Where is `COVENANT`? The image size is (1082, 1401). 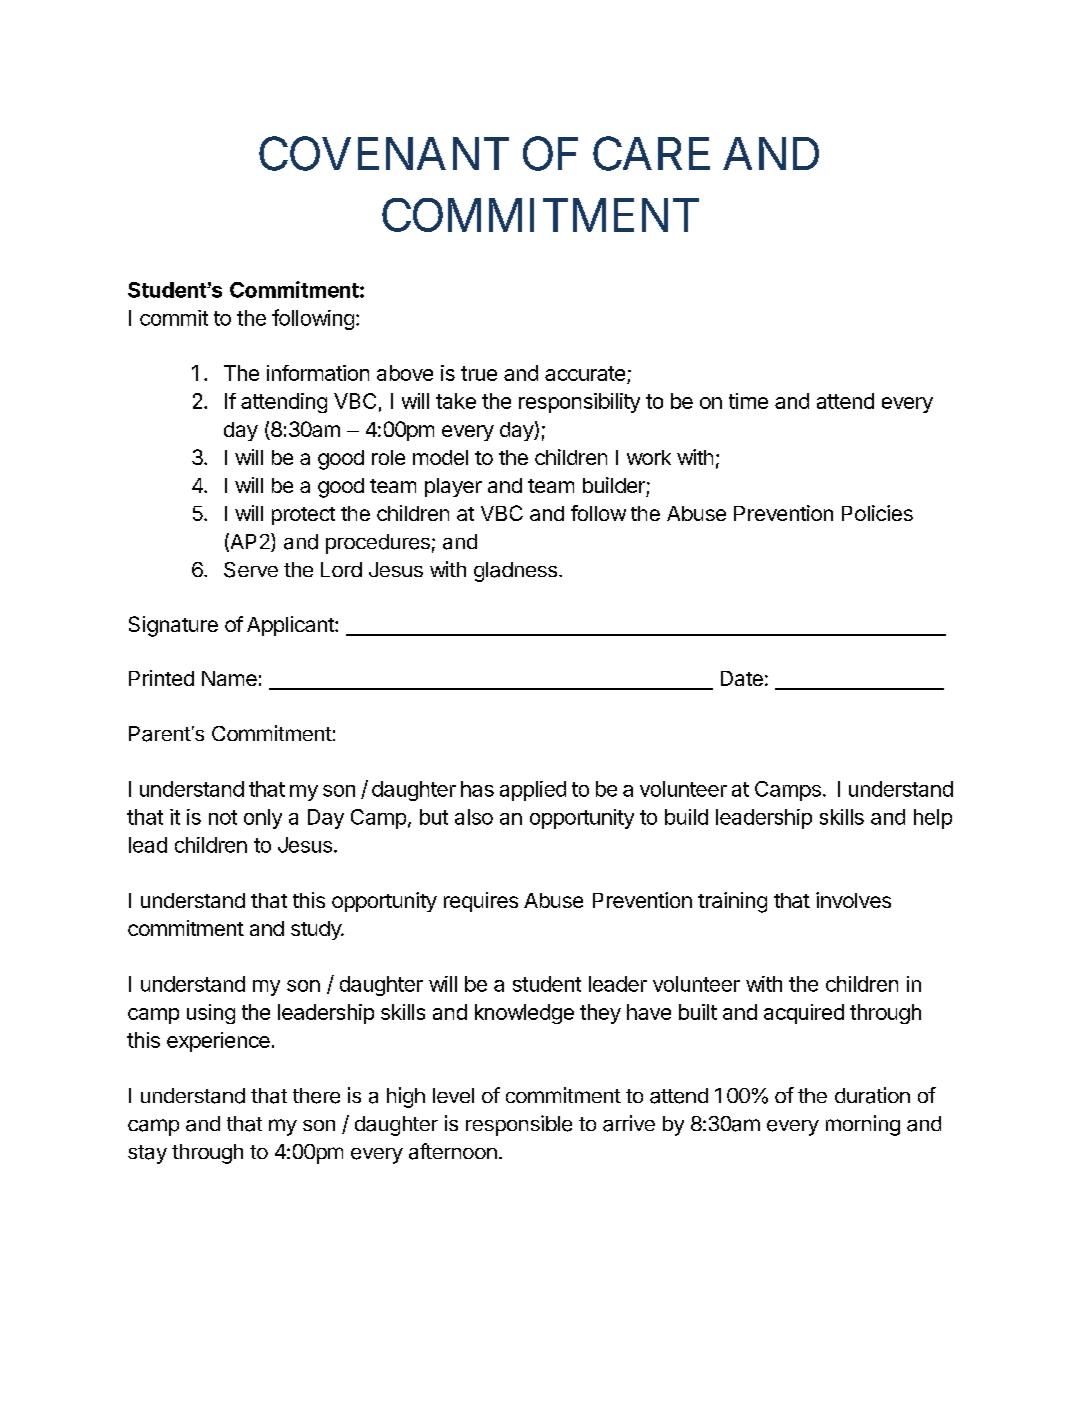 COVENANT is located at coordinates (384, 154).
